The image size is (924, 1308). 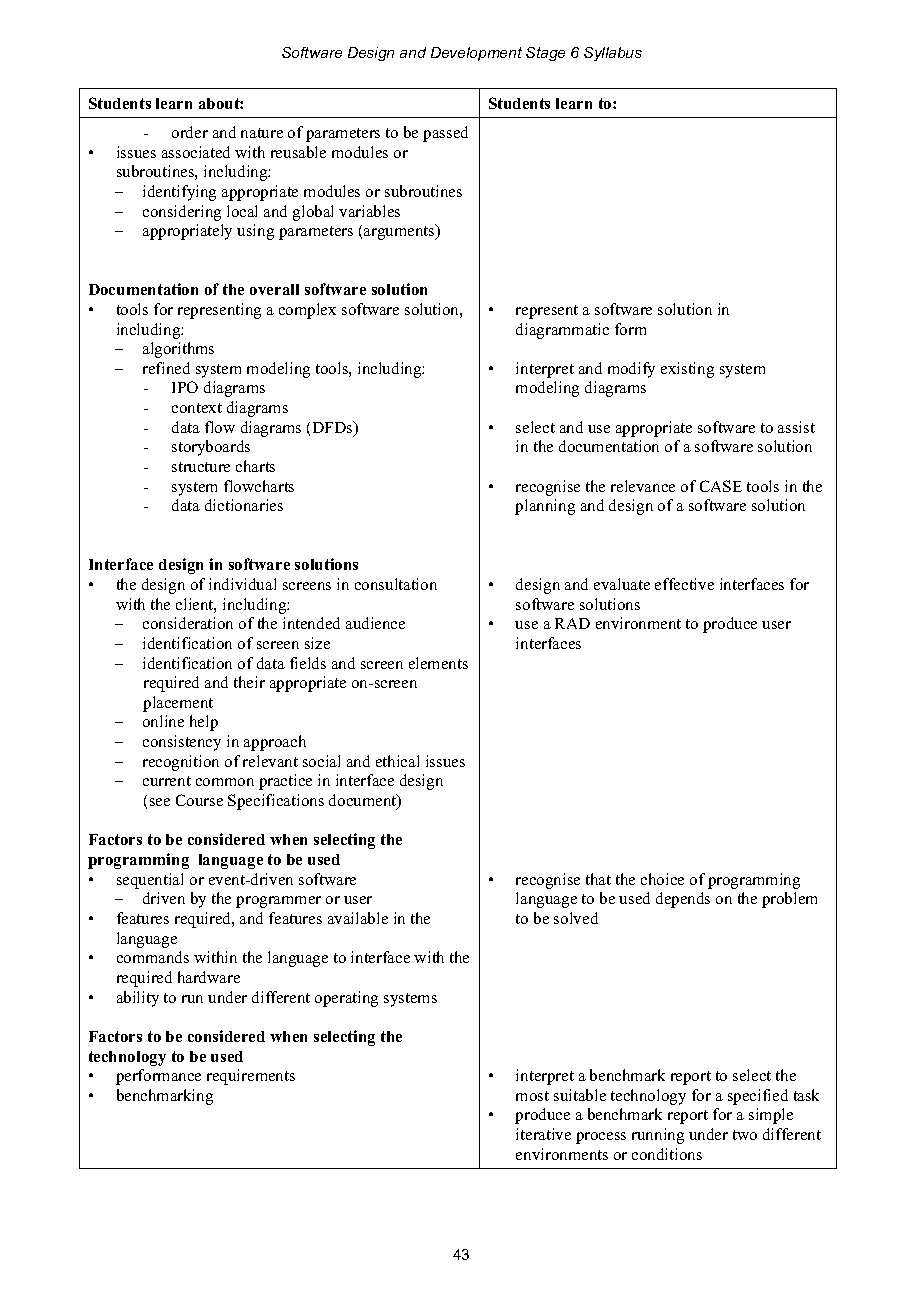 I want to click on planning, so click(x=545, y=507).
